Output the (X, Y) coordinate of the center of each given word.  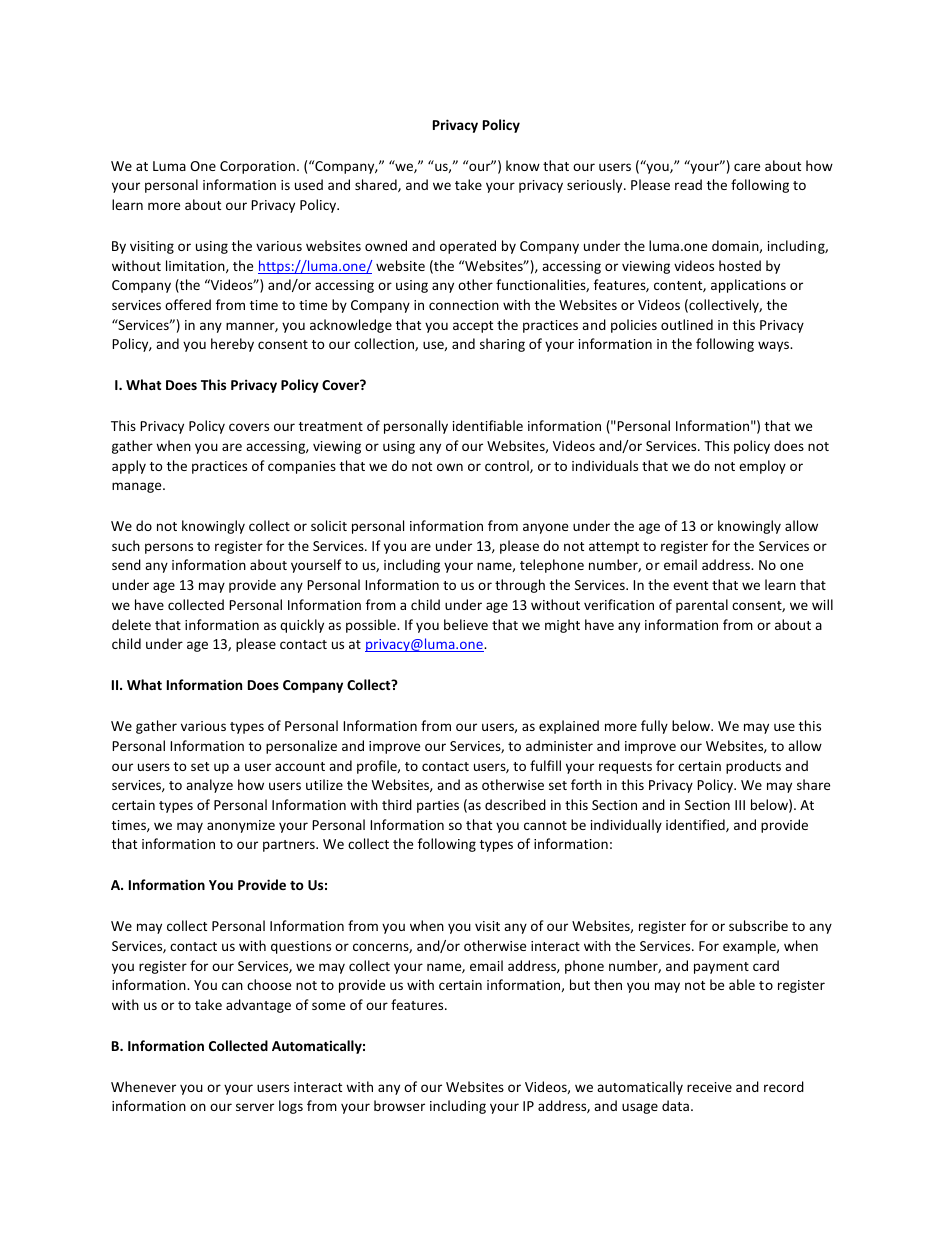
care (747, 167)
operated (468, 247)
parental (702, 606)
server (255, 1107)
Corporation (257, 167)
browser (399, 1105)
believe (466, 624)
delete (131, 624)
